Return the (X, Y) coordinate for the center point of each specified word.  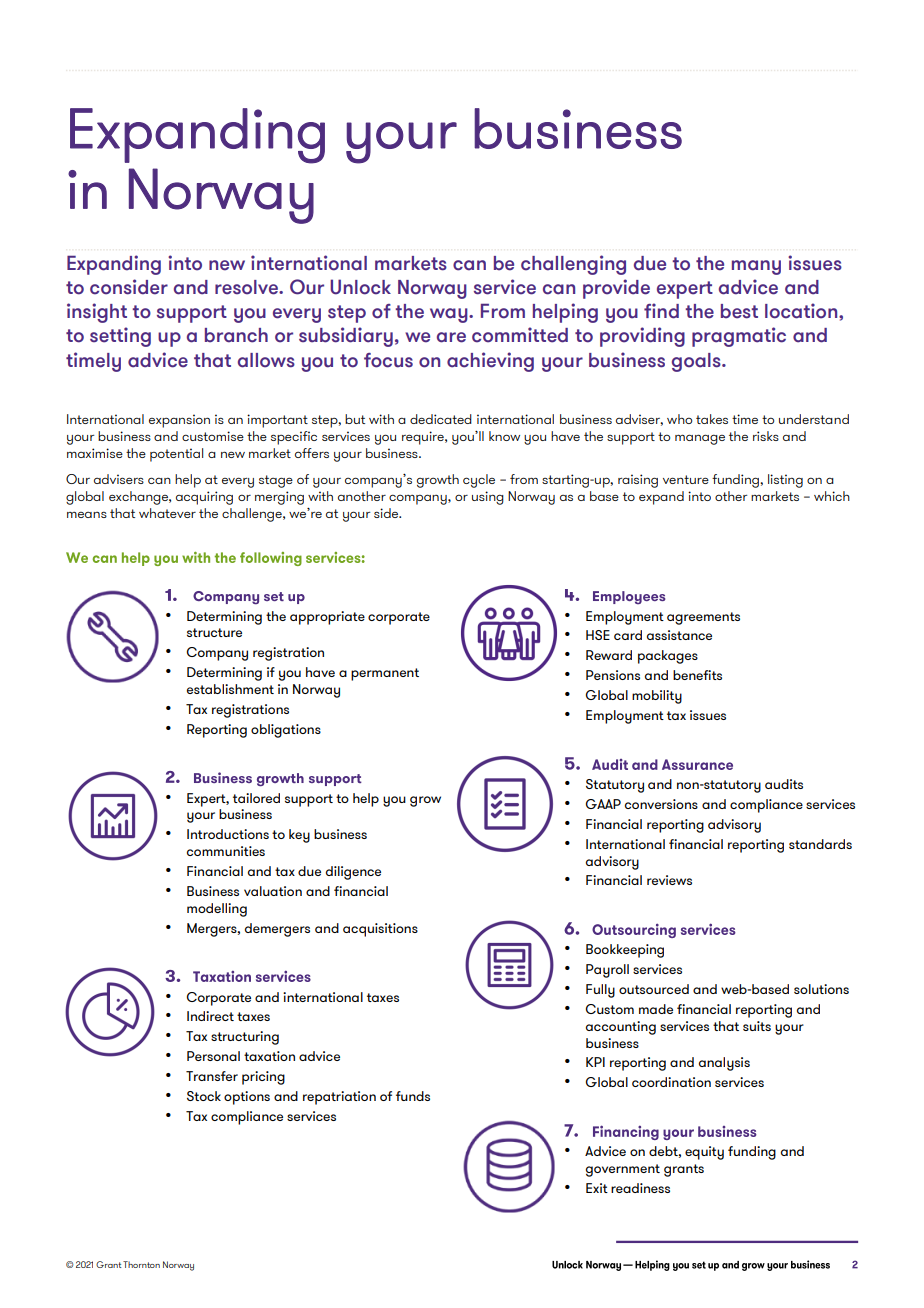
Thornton (141, 1264)
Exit (597, 1188)
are (451, 337)
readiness (640, 1188)
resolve (247, 287)
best (739, 311)
